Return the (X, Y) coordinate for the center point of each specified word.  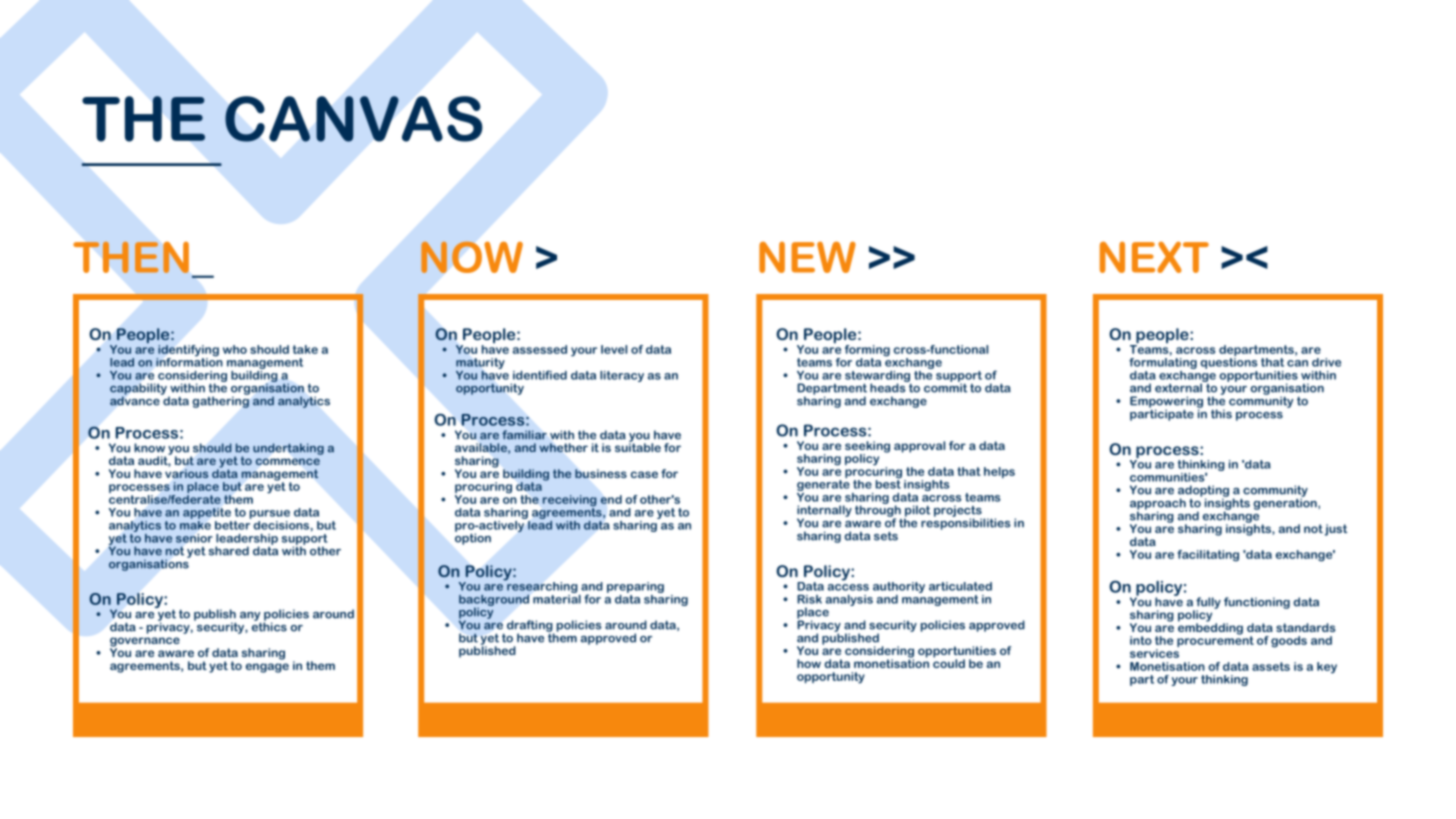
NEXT (1154, 257)
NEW (807, 257)
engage (267, 668)
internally (824, 512)
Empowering (1166, 403)
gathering (220, 401)
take (305, 349)
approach (1158, 505)
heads (889, 387)
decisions (281, 525)
